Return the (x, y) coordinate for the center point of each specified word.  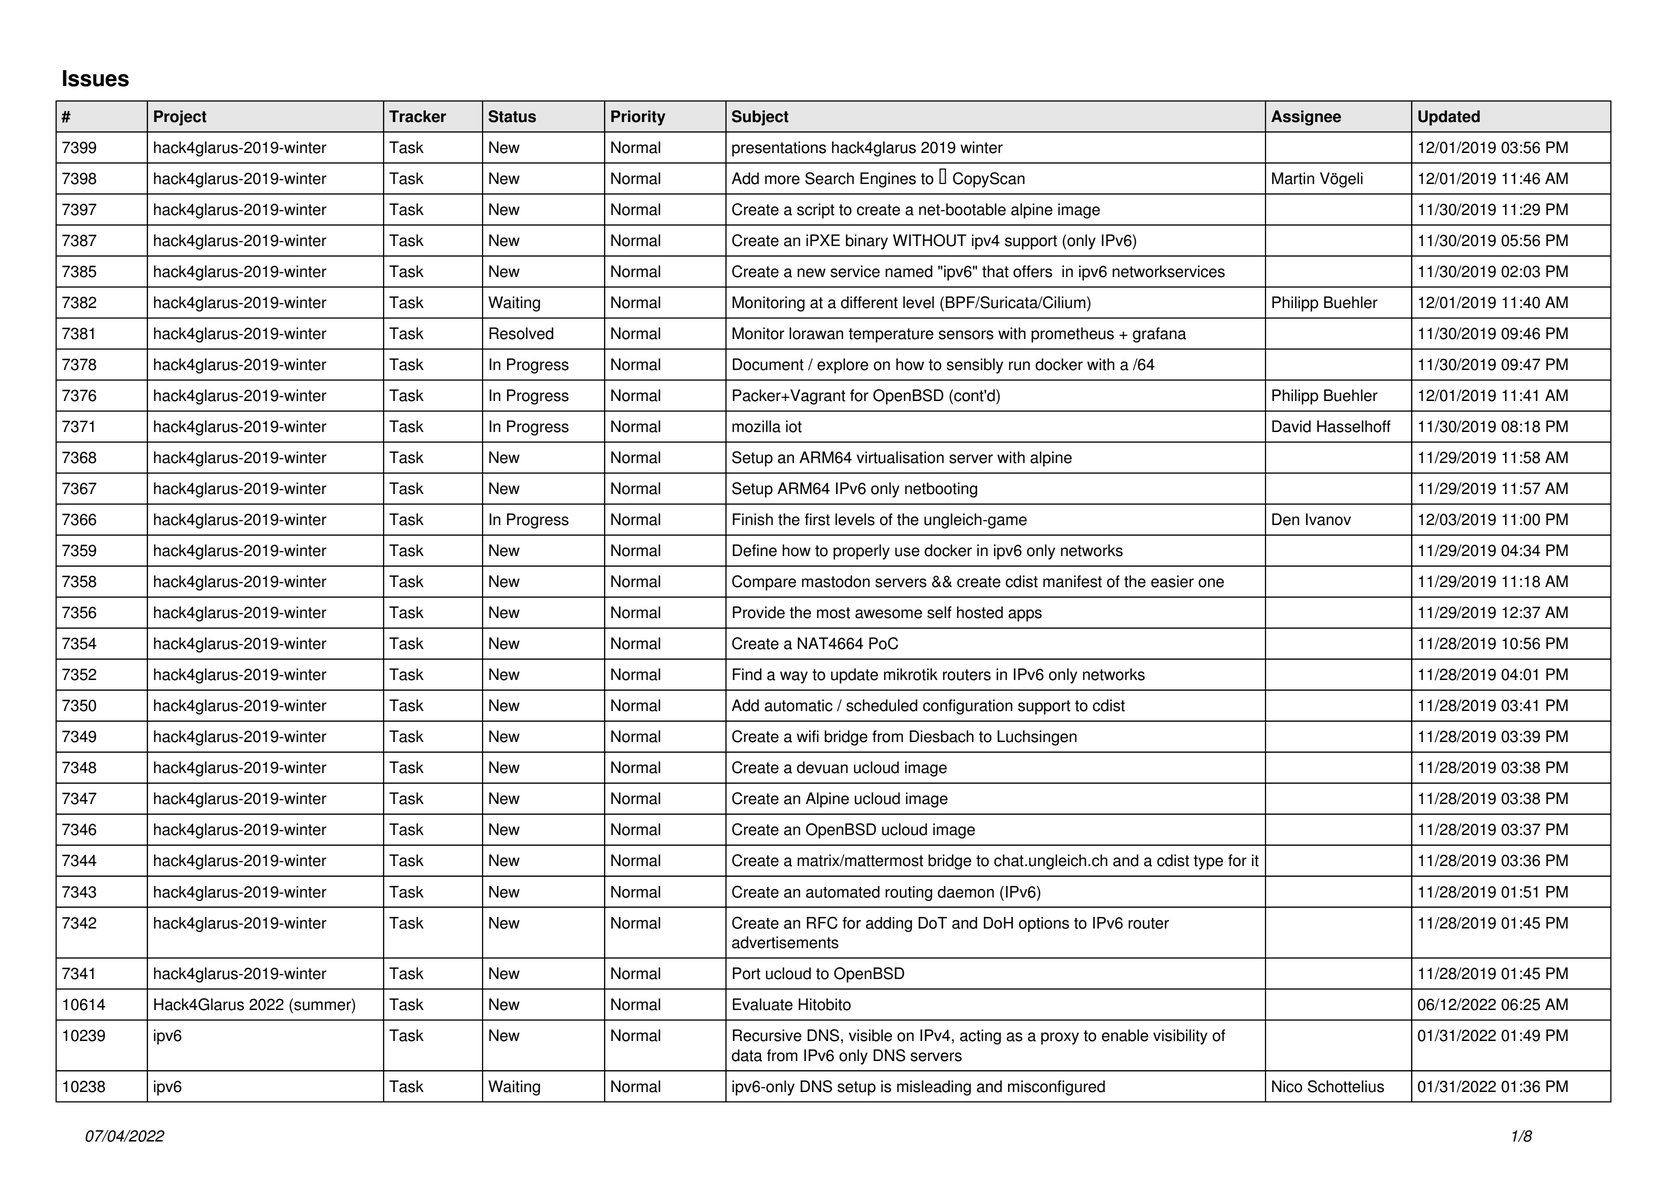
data (747, 1055)
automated (843, 892)
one (1211, 583)
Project (180, 118)
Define (755, 550)
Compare (764, 583)
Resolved (521, 333)
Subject (760, 118)
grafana (1159, 335)
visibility (1180, 1037)
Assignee (1306, 118)
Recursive (767, 1035)
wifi (808, 736)
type (1208, 862)
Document (768, 364)
